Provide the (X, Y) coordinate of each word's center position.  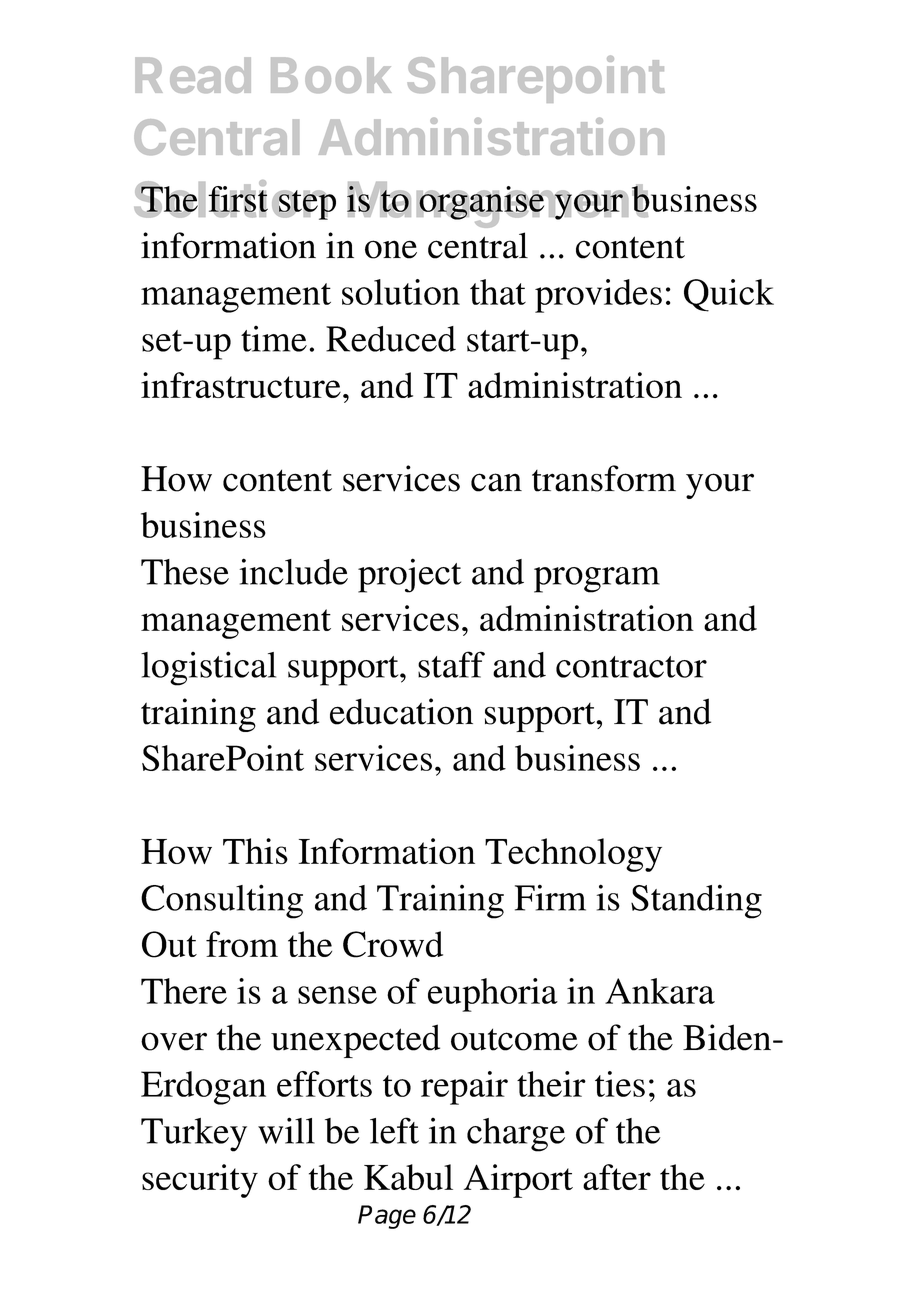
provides (598, 296)
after (617, 1177)
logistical (208, 668)
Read (193, 75)
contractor (631, 667)
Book (331, 75)
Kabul (408, 1177)
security (200, 1181)
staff (451, 664)
